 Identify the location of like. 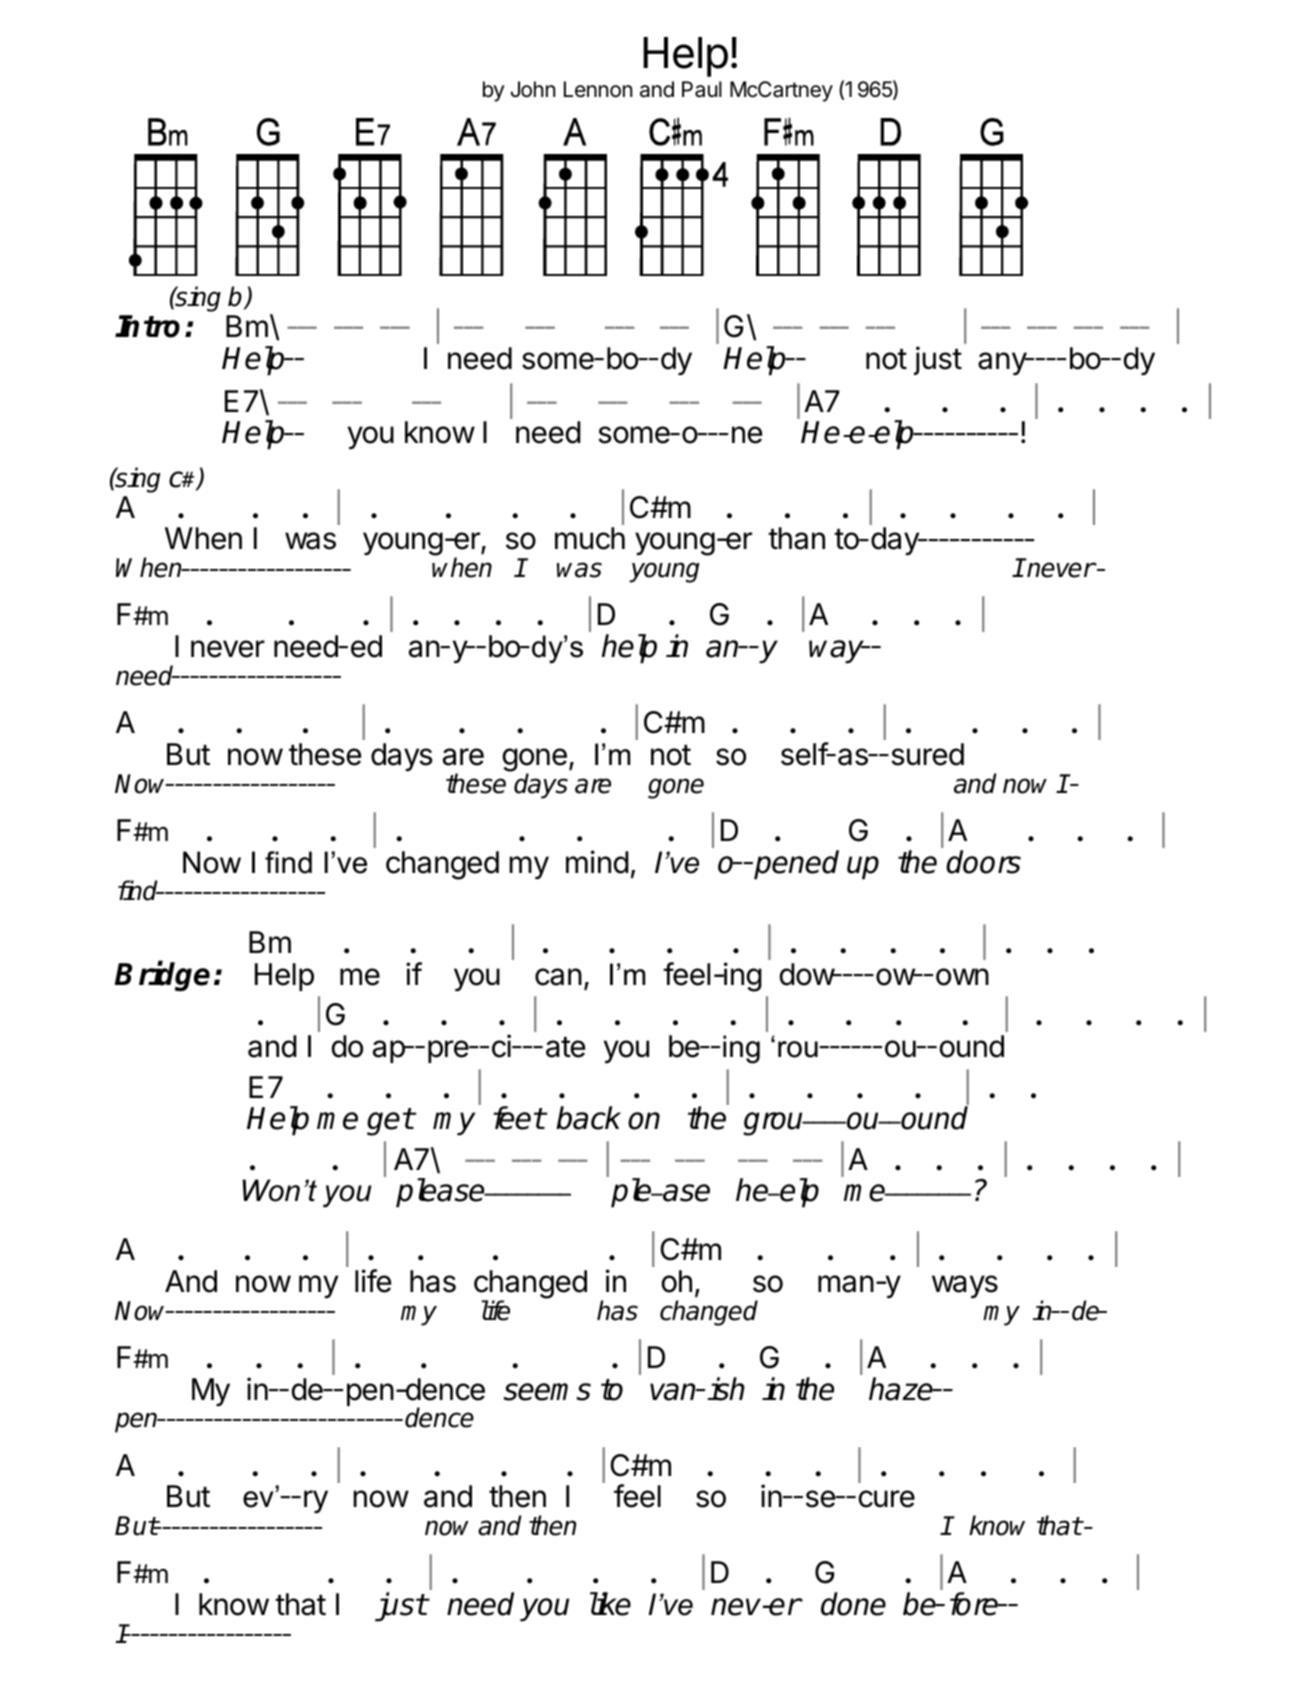
(610, 1604).
